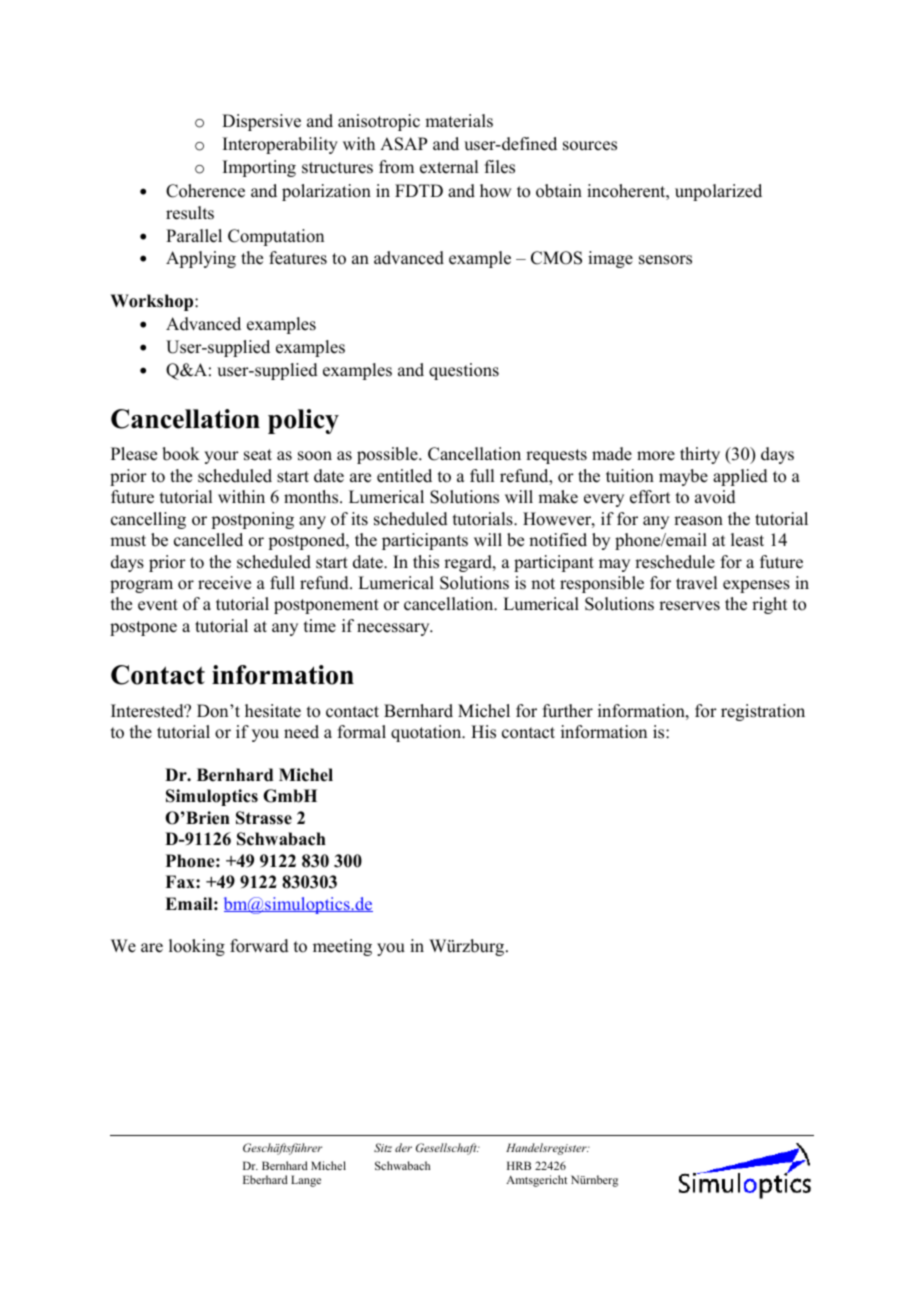 The height and width of the screenshot is (1308, 924). What do you see at coordinates (197, 947) in the screenshot?
I see `looking` at bounding box center [197, 947].
